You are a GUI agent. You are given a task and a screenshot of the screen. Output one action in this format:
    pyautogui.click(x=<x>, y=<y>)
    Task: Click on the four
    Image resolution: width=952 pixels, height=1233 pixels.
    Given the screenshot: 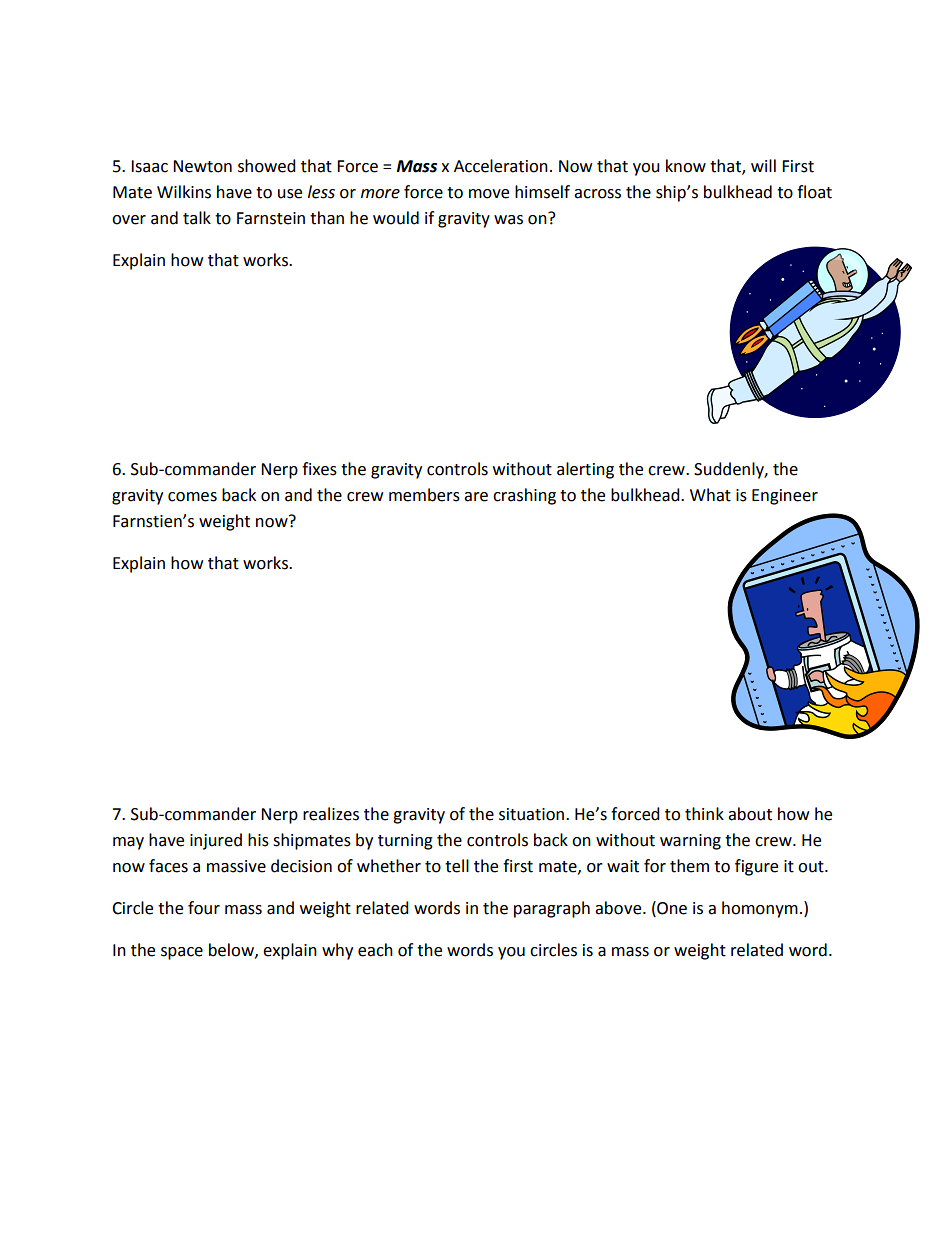 What is the action you would take?
    pyautogui.click(x=204, y=908)
